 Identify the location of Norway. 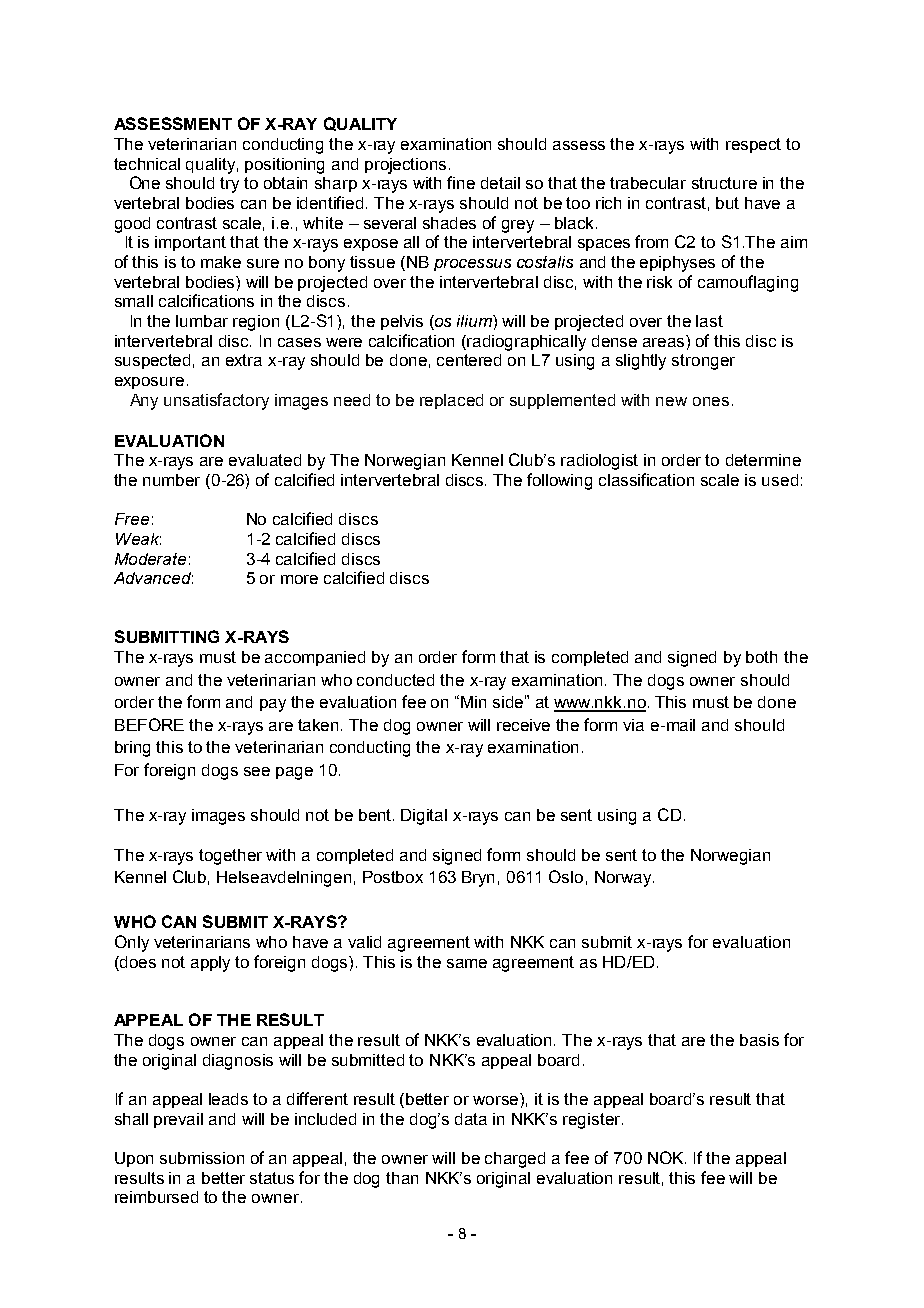
(624, 879).
